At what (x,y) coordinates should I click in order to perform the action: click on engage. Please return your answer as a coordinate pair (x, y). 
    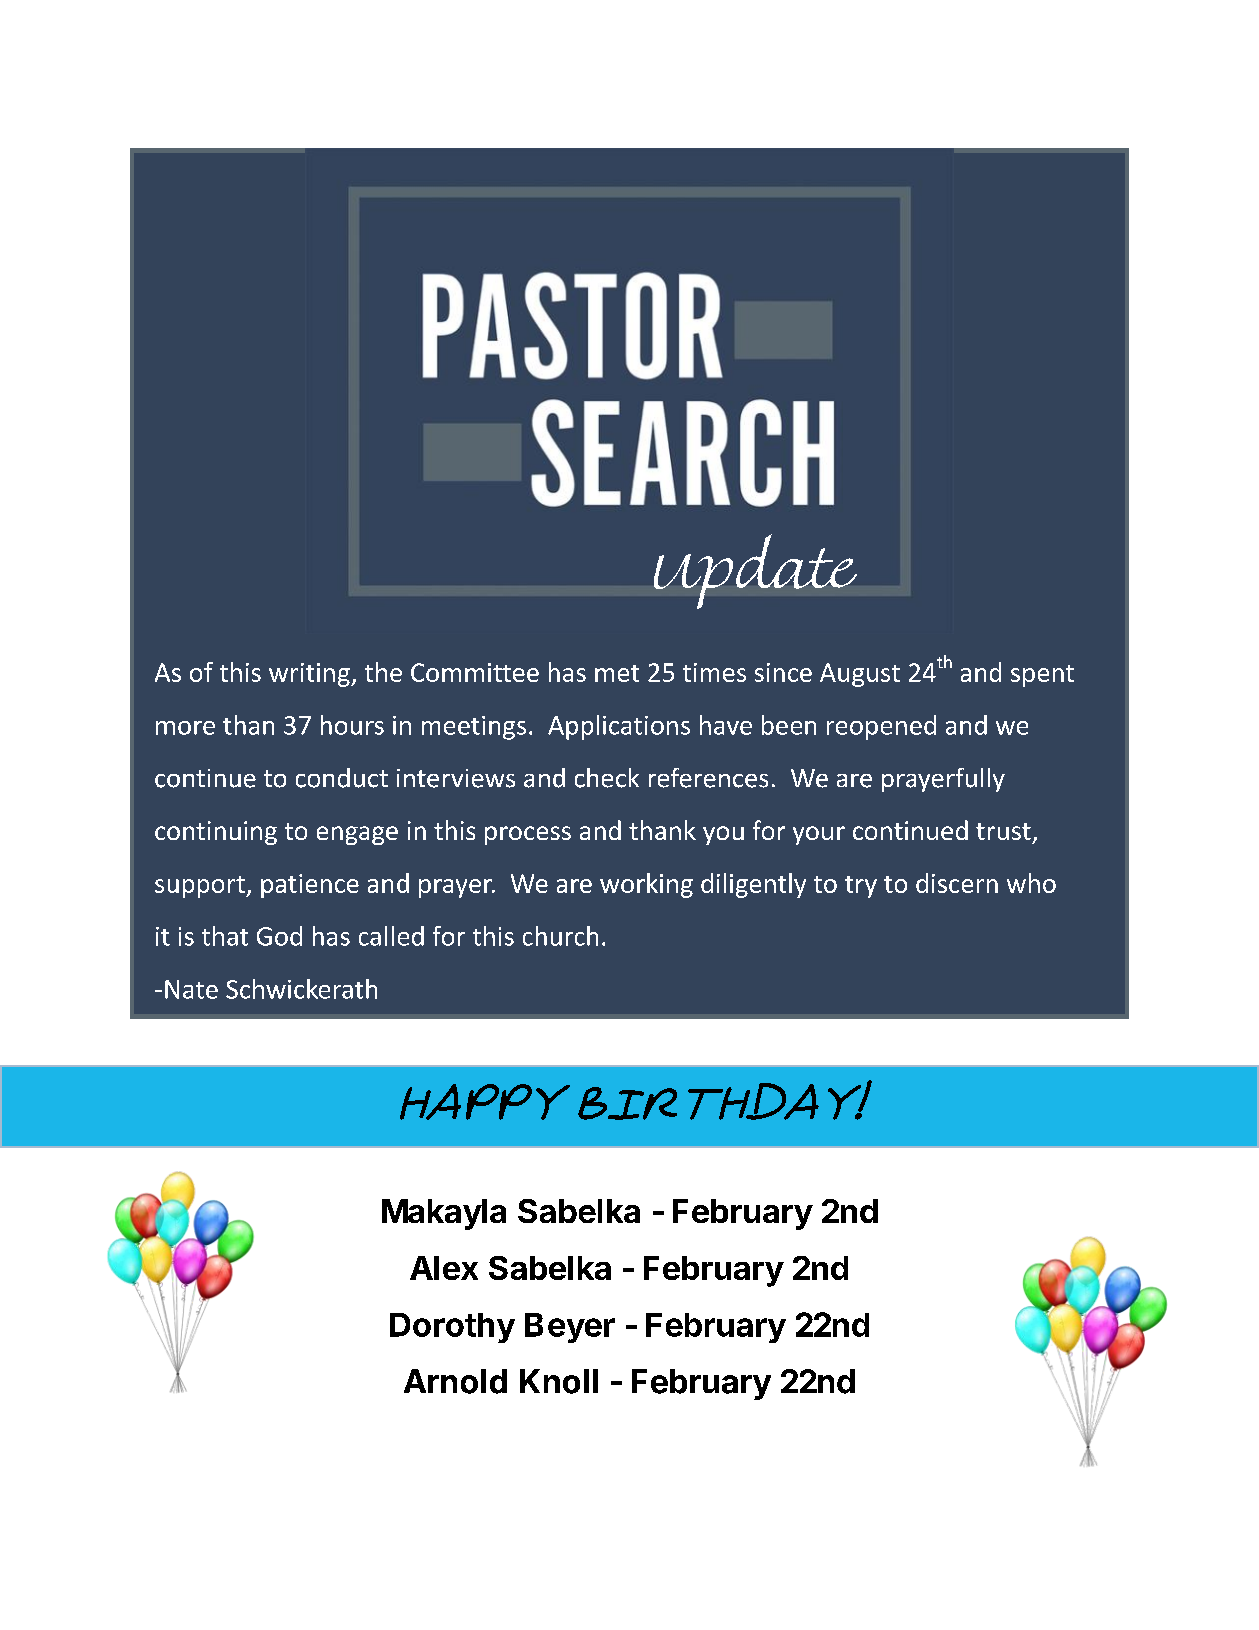
    Looking at the image, I should click on (357, 835).
